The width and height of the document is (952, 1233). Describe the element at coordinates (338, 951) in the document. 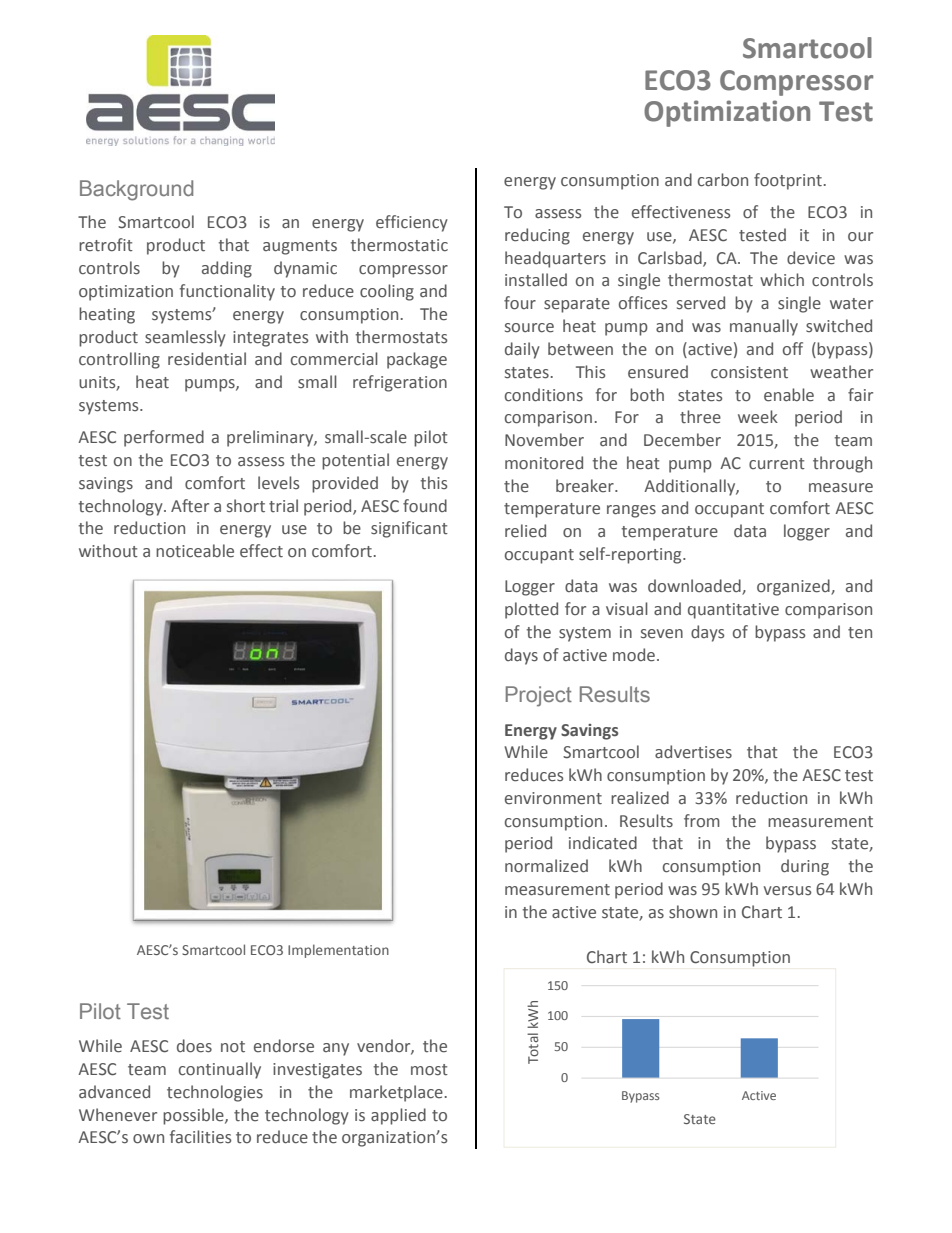

I see `Implementation` at that location.
